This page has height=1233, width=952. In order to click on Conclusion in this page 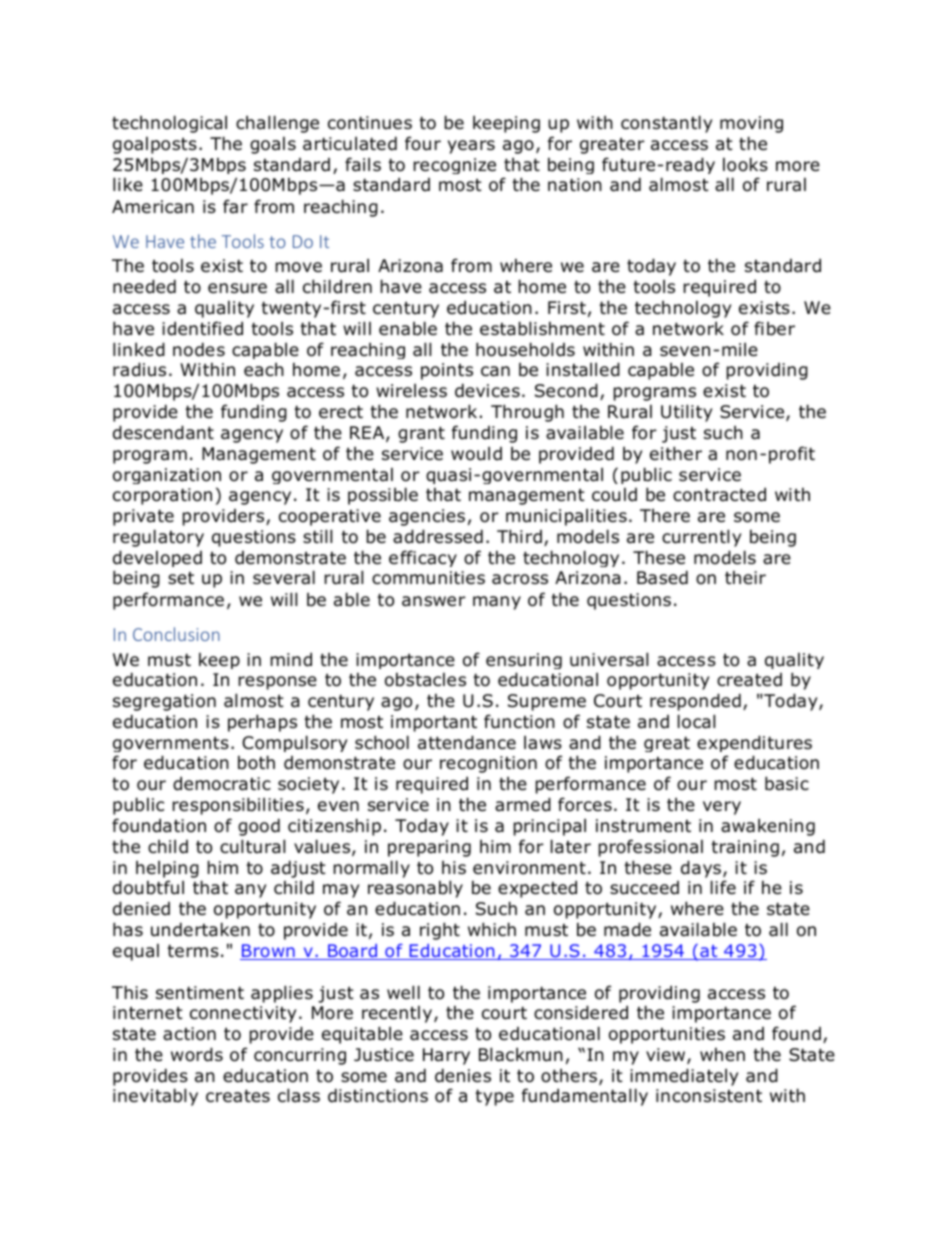, I will do `click(176, 634)`.
